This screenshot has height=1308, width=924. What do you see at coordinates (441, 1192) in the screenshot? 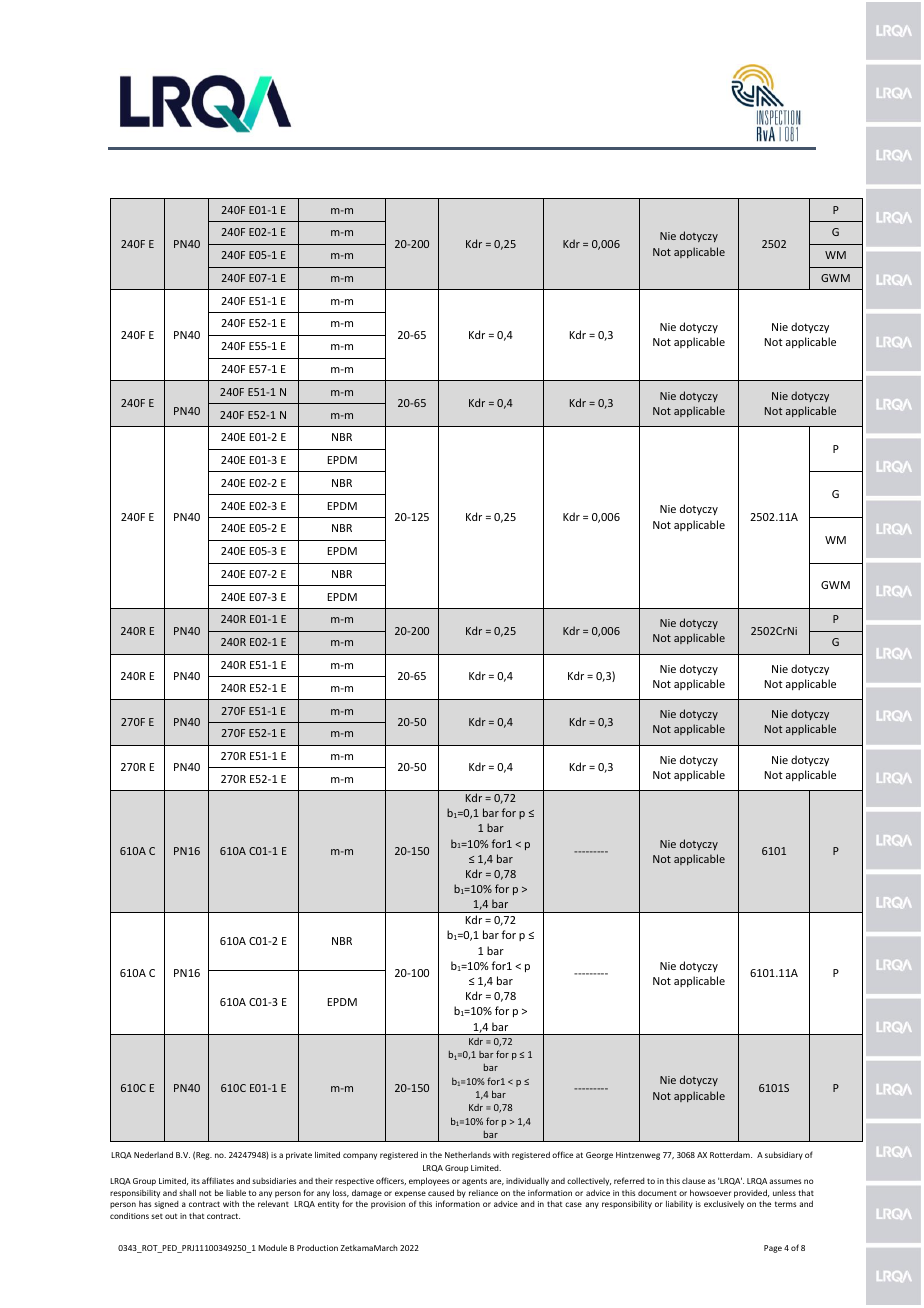
I see `caused` at bounding box center [441, 1192].
